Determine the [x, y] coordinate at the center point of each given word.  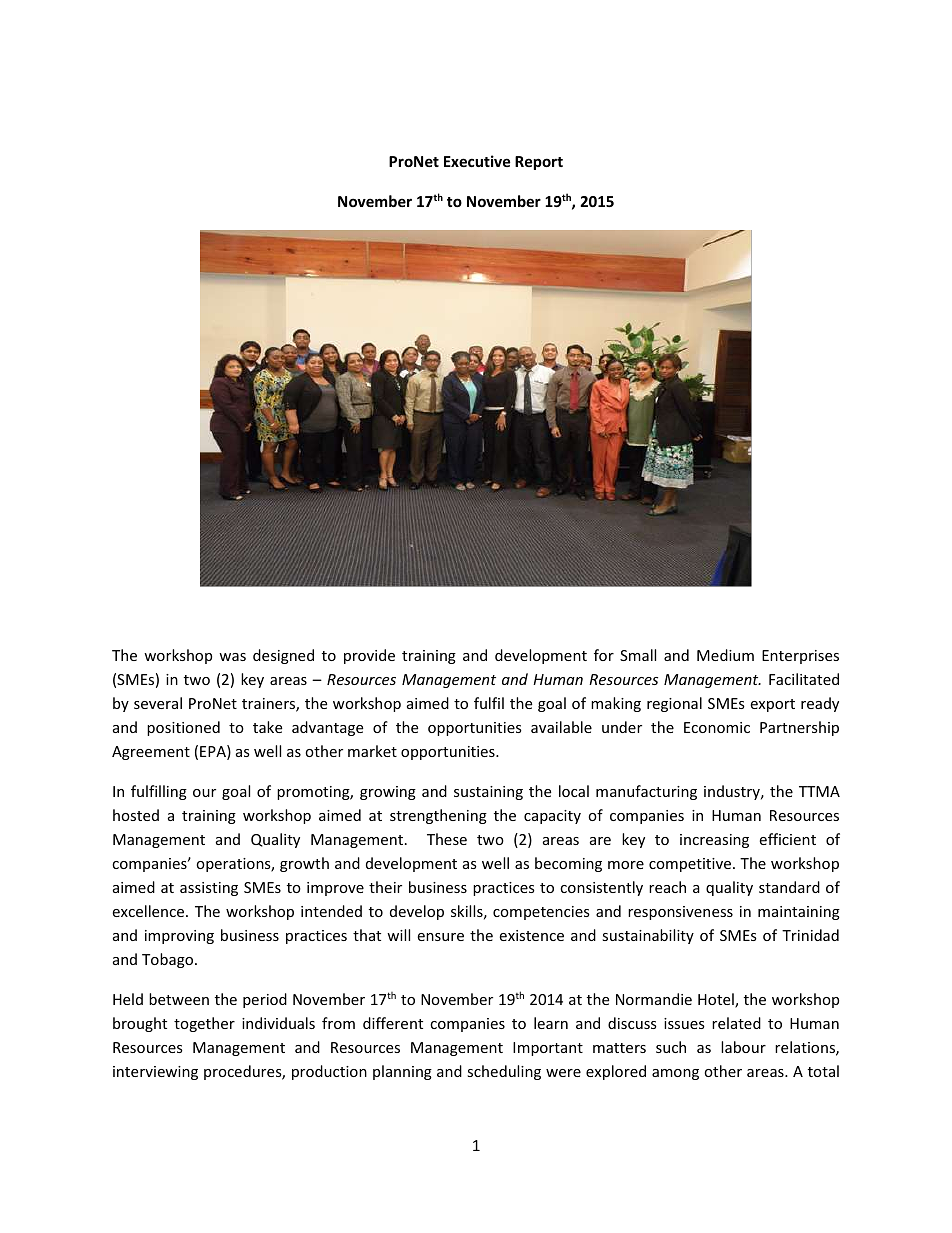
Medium [725, 655]
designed [283, 656]
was [232, 657]
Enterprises [800, 657]
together [204, 1024]
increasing [714, 841]
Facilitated [804, 679]
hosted [136, 815]
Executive [477, 161]
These [447, 839]
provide [369, 656]
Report [539, 163]
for [604, 655]
